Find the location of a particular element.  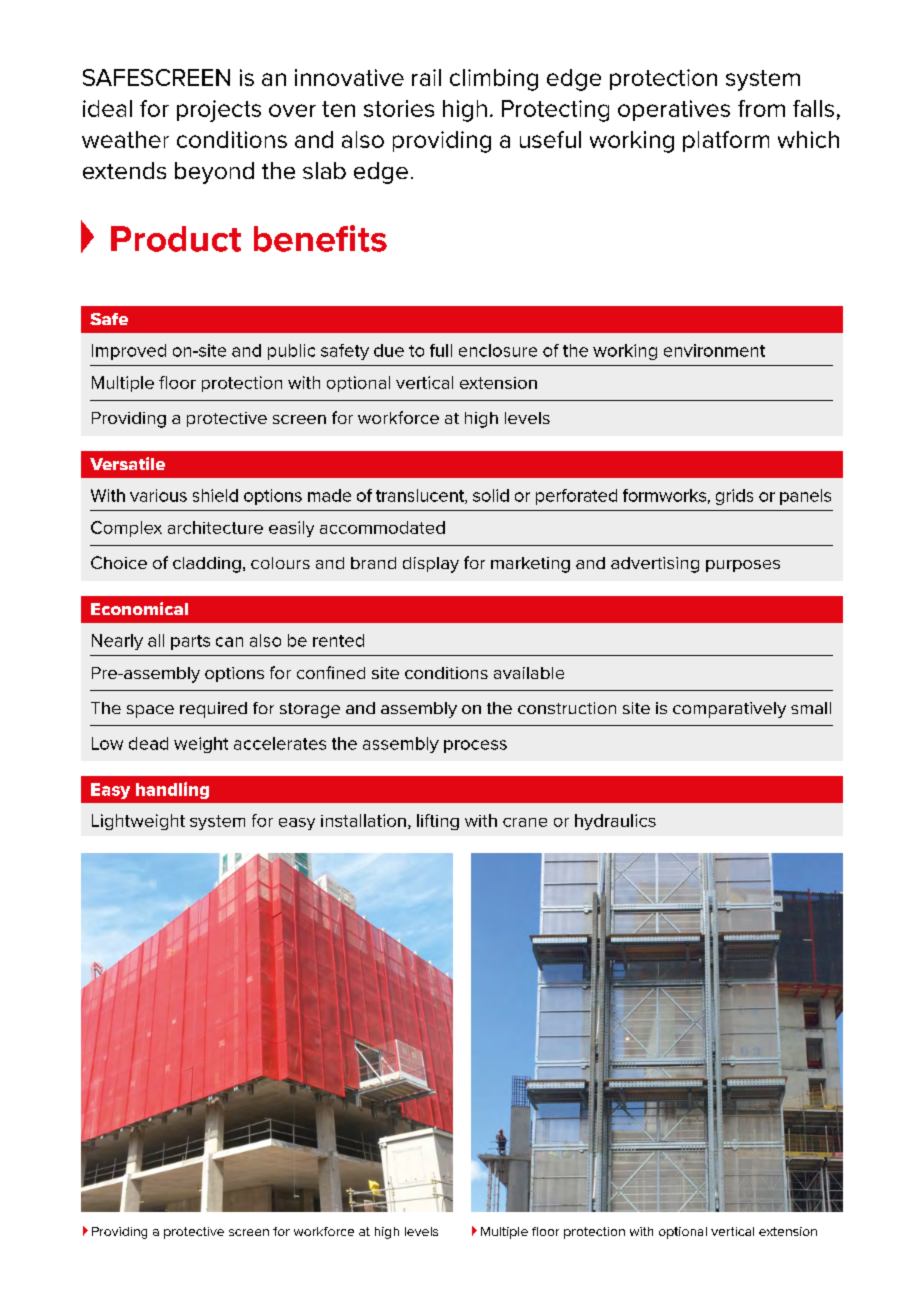

lifting is located at coordinates (438, 822).
